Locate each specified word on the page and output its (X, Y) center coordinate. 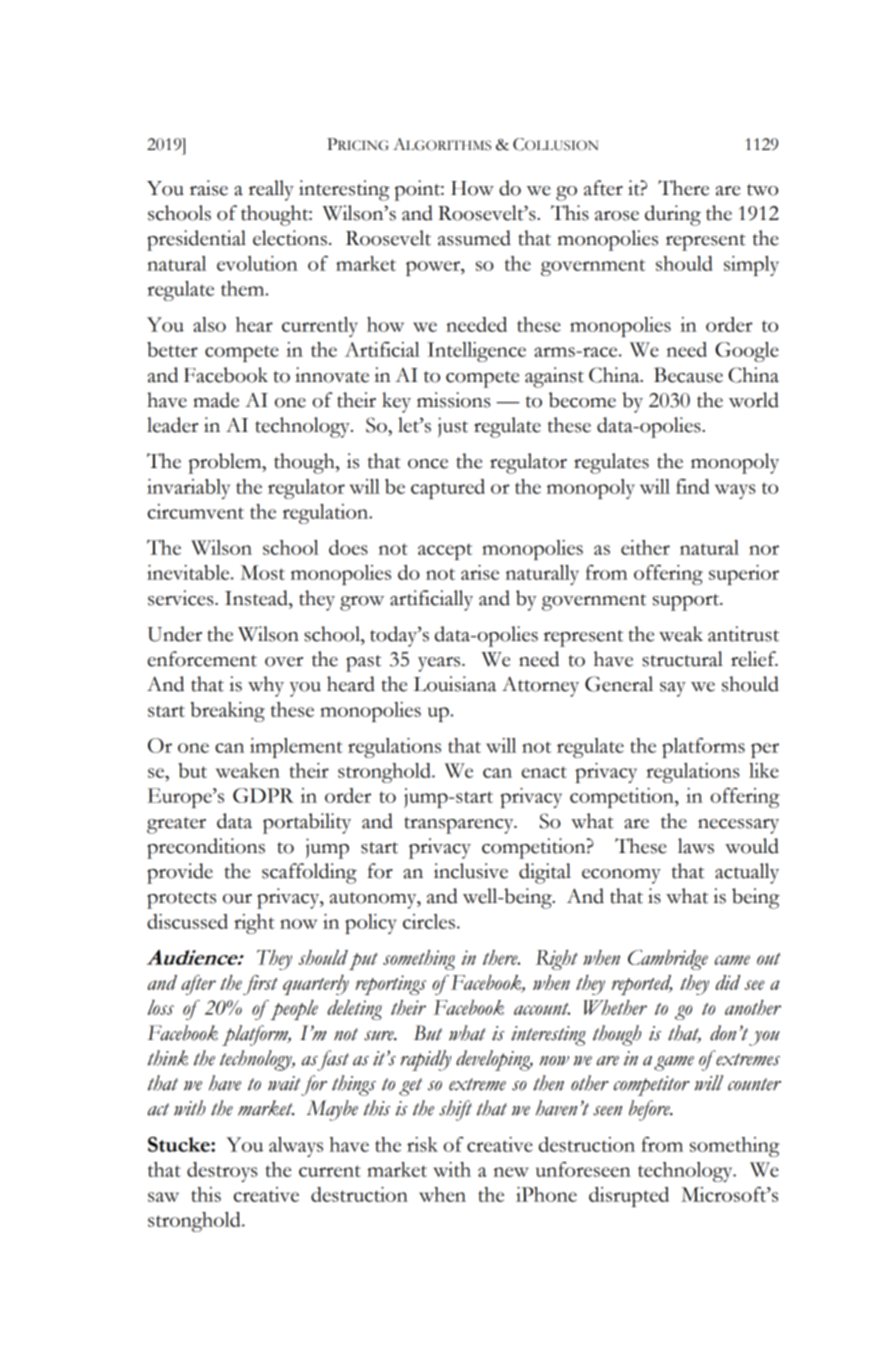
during (673, 215)
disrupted (629, 1197)
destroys (222, 1172)
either (645, 547)
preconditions (206, 848)
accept (445, 551)
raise (209, 188)
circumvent (196, 511)
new (511, 1172)
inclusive (471, 871)
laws (696, 846)
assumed (474, 238)
